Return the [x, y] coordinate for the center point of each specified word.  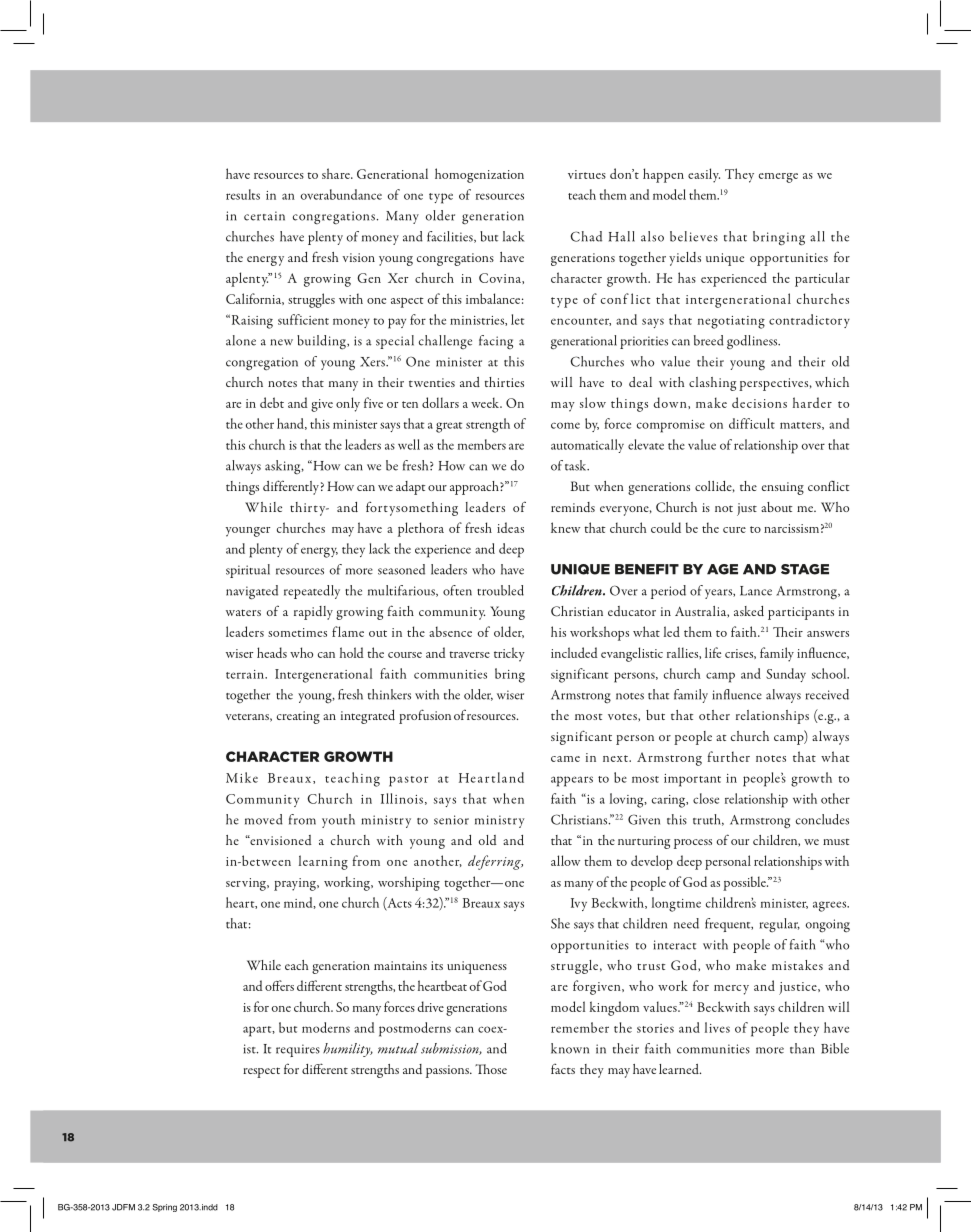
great [449, 427]
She [560, 923]
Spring [164, 1208]
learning [323, 862]
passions [448, 1071]
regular [780, 925]
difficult [752, 423]
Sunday [786, 675]
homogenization [479, 175]
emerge [778, 178]
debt [272, 402]
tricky [509, 654]
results [243, 194]
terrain [246, 674]
